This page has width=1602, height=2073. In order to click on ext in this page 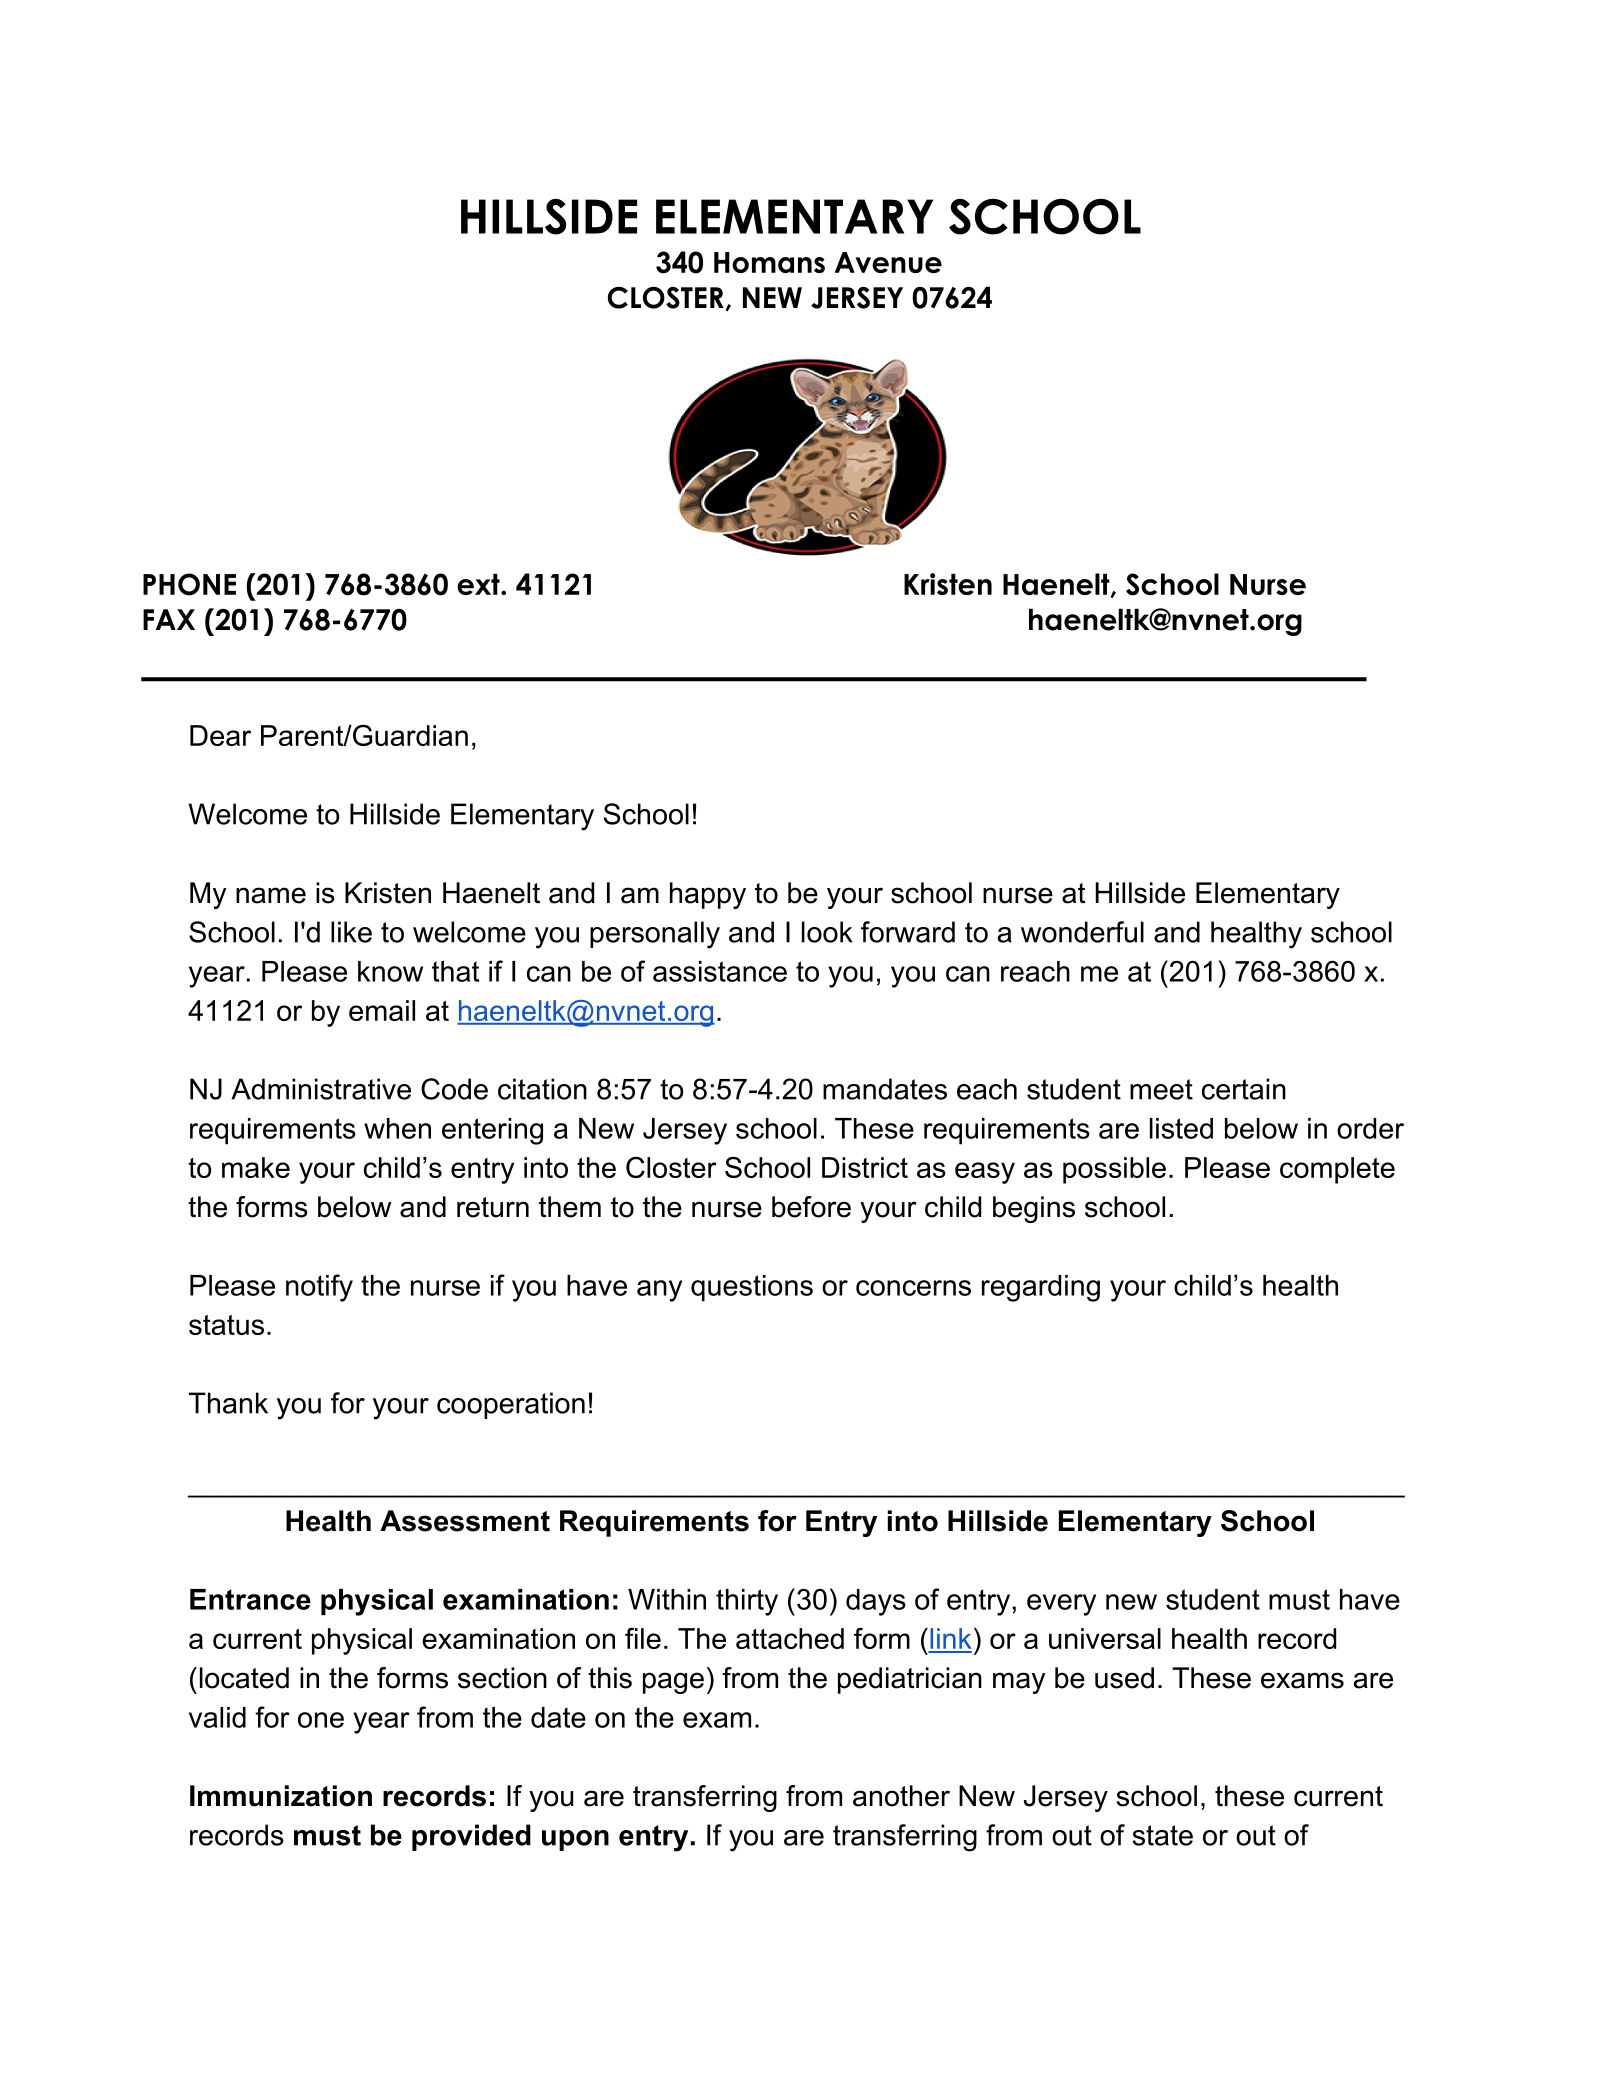, I will do `click(479, 584)`.
